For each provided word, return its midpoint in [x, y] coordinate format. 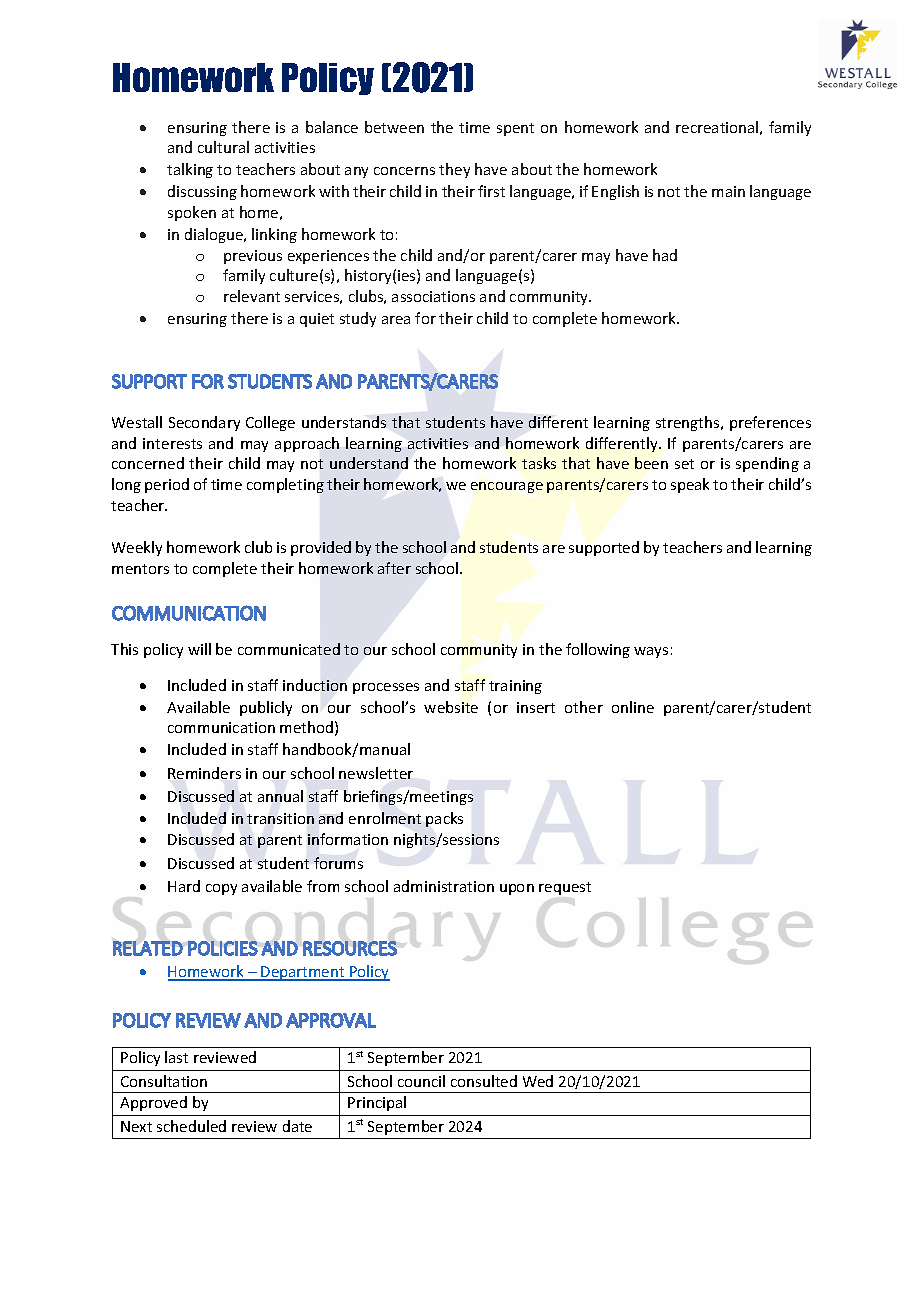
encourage [507, 487]
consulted [484, 1081]
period [167, 485]
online [633, 707]
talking [190, 170]
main [728, 191]
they [454, 170]
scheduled [191, 1126]
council [421, 1081]
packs [444, 819]
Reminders [204, 773]
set [684, 464]
